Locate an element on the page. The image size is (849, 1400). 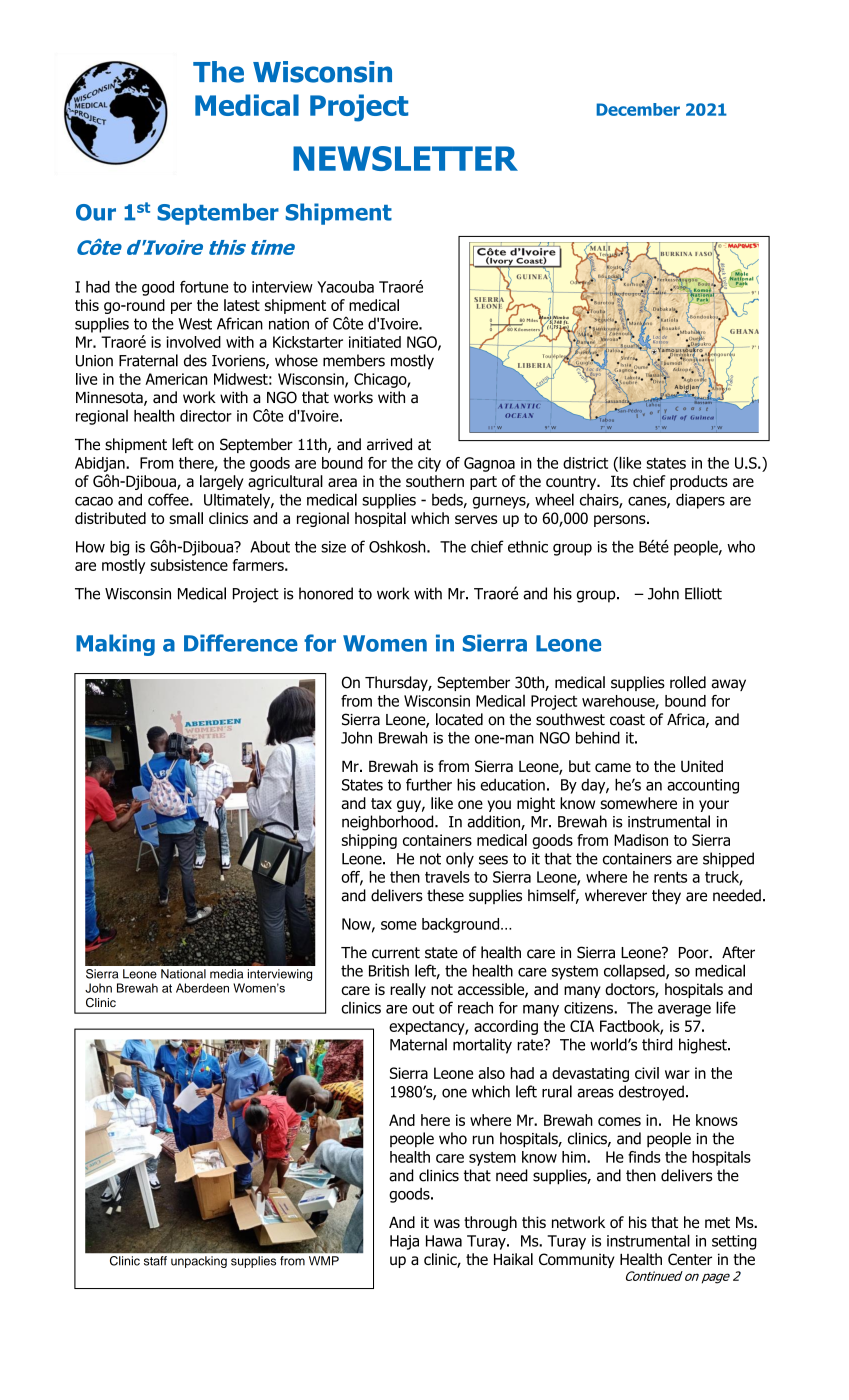
staff is located at coordinates (155, 1261).
